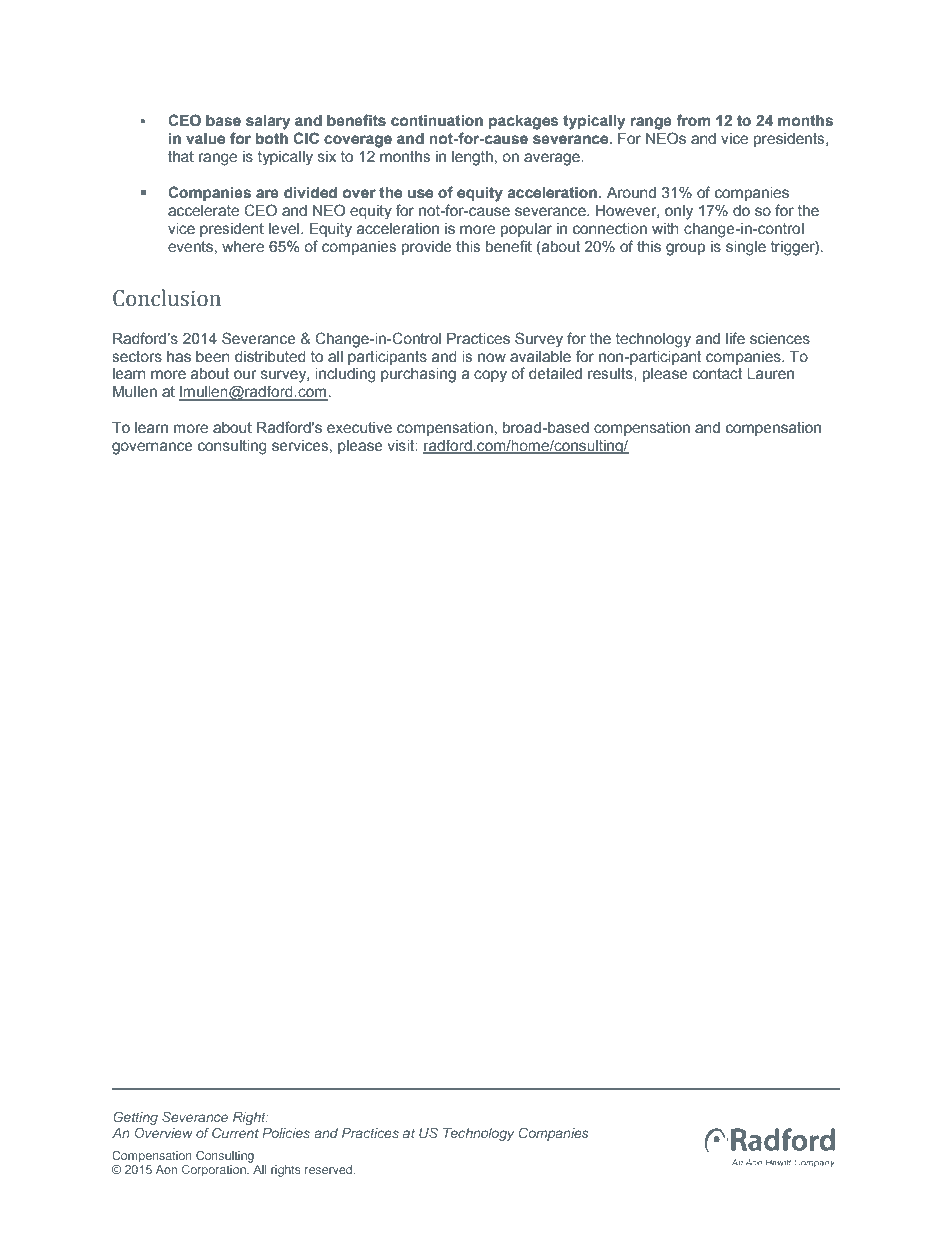  I want to click on Current, so click(235, 1132).
